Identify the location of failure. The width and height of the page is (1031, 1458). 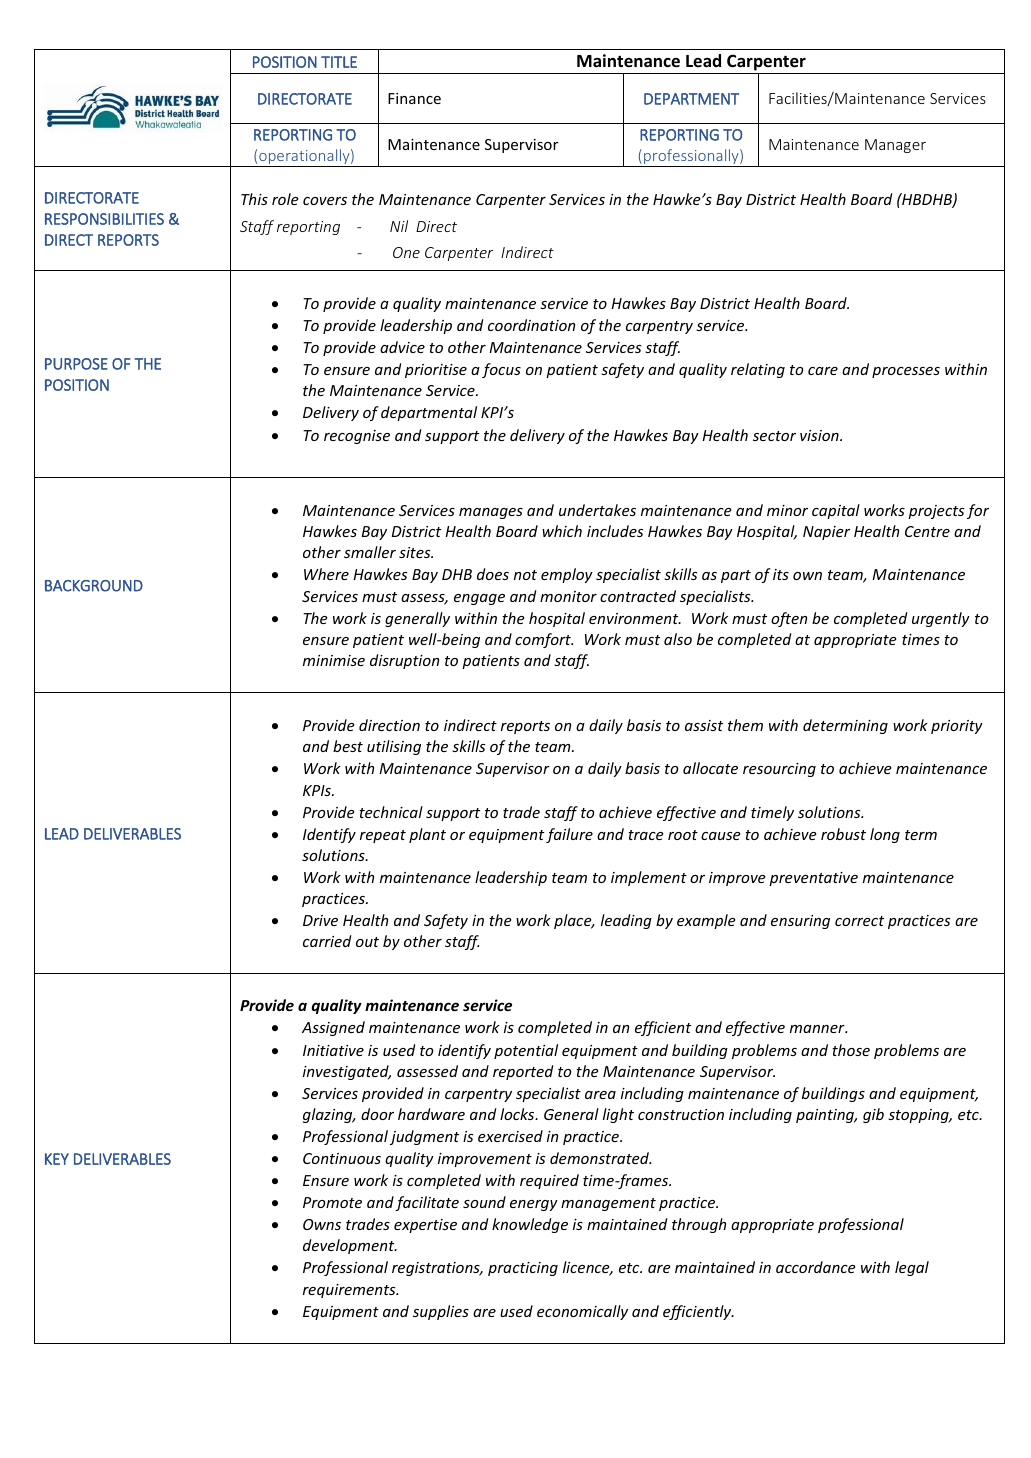
(569, 835).
